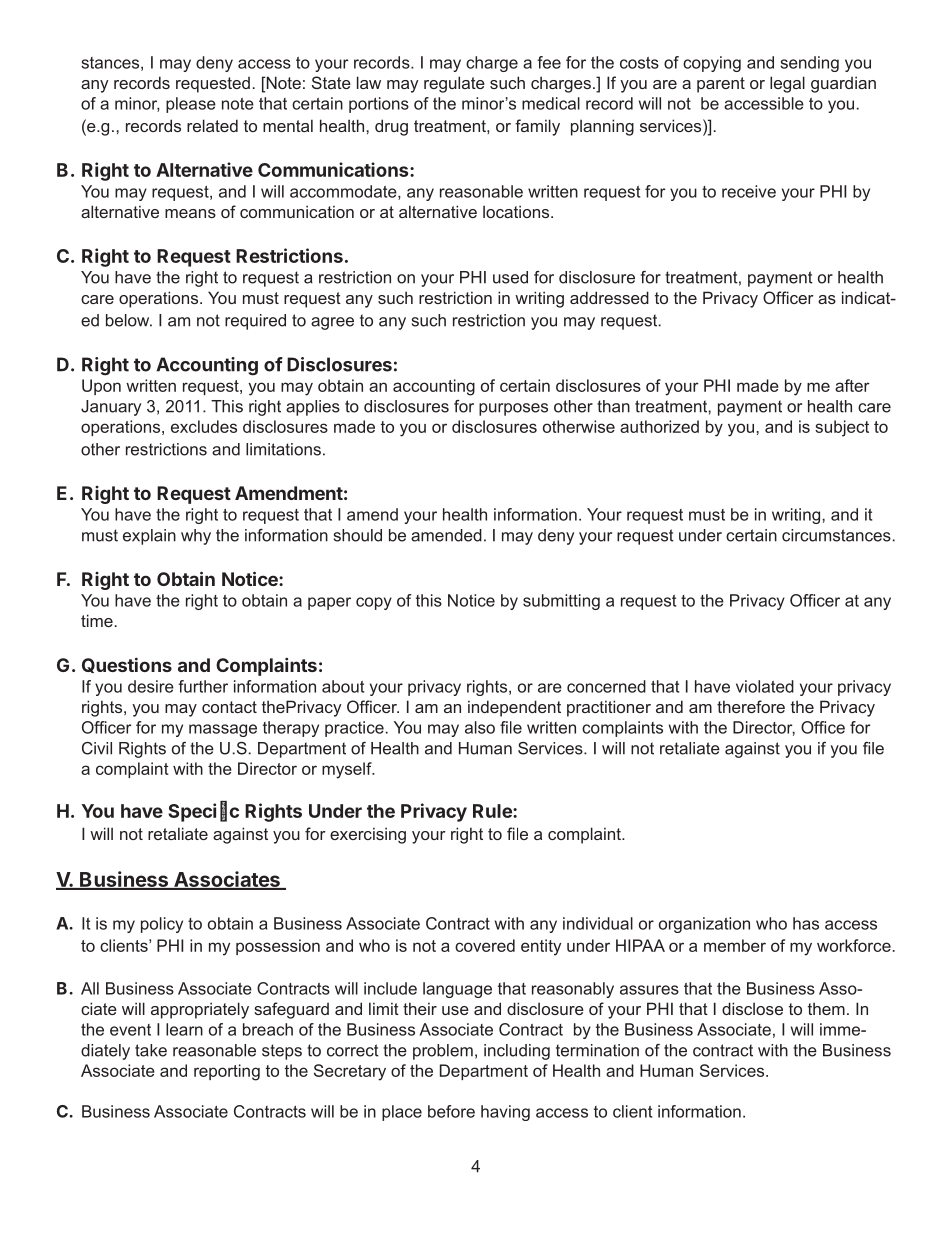  I want to click on legal, so click(787, 84).
